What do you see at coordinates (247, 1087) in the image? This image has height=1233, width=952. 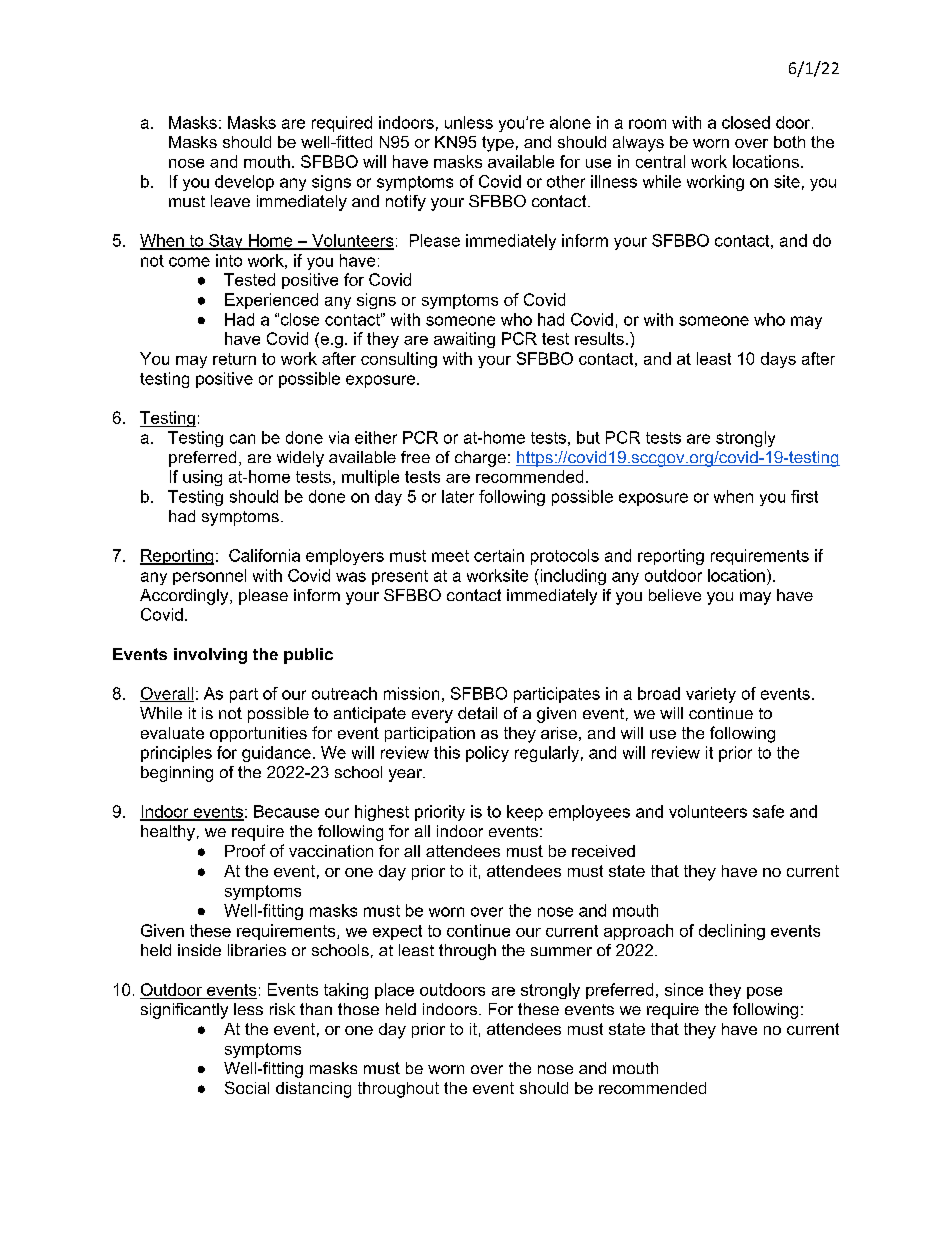 I see `Social` at bounding box center [247, 1087].
